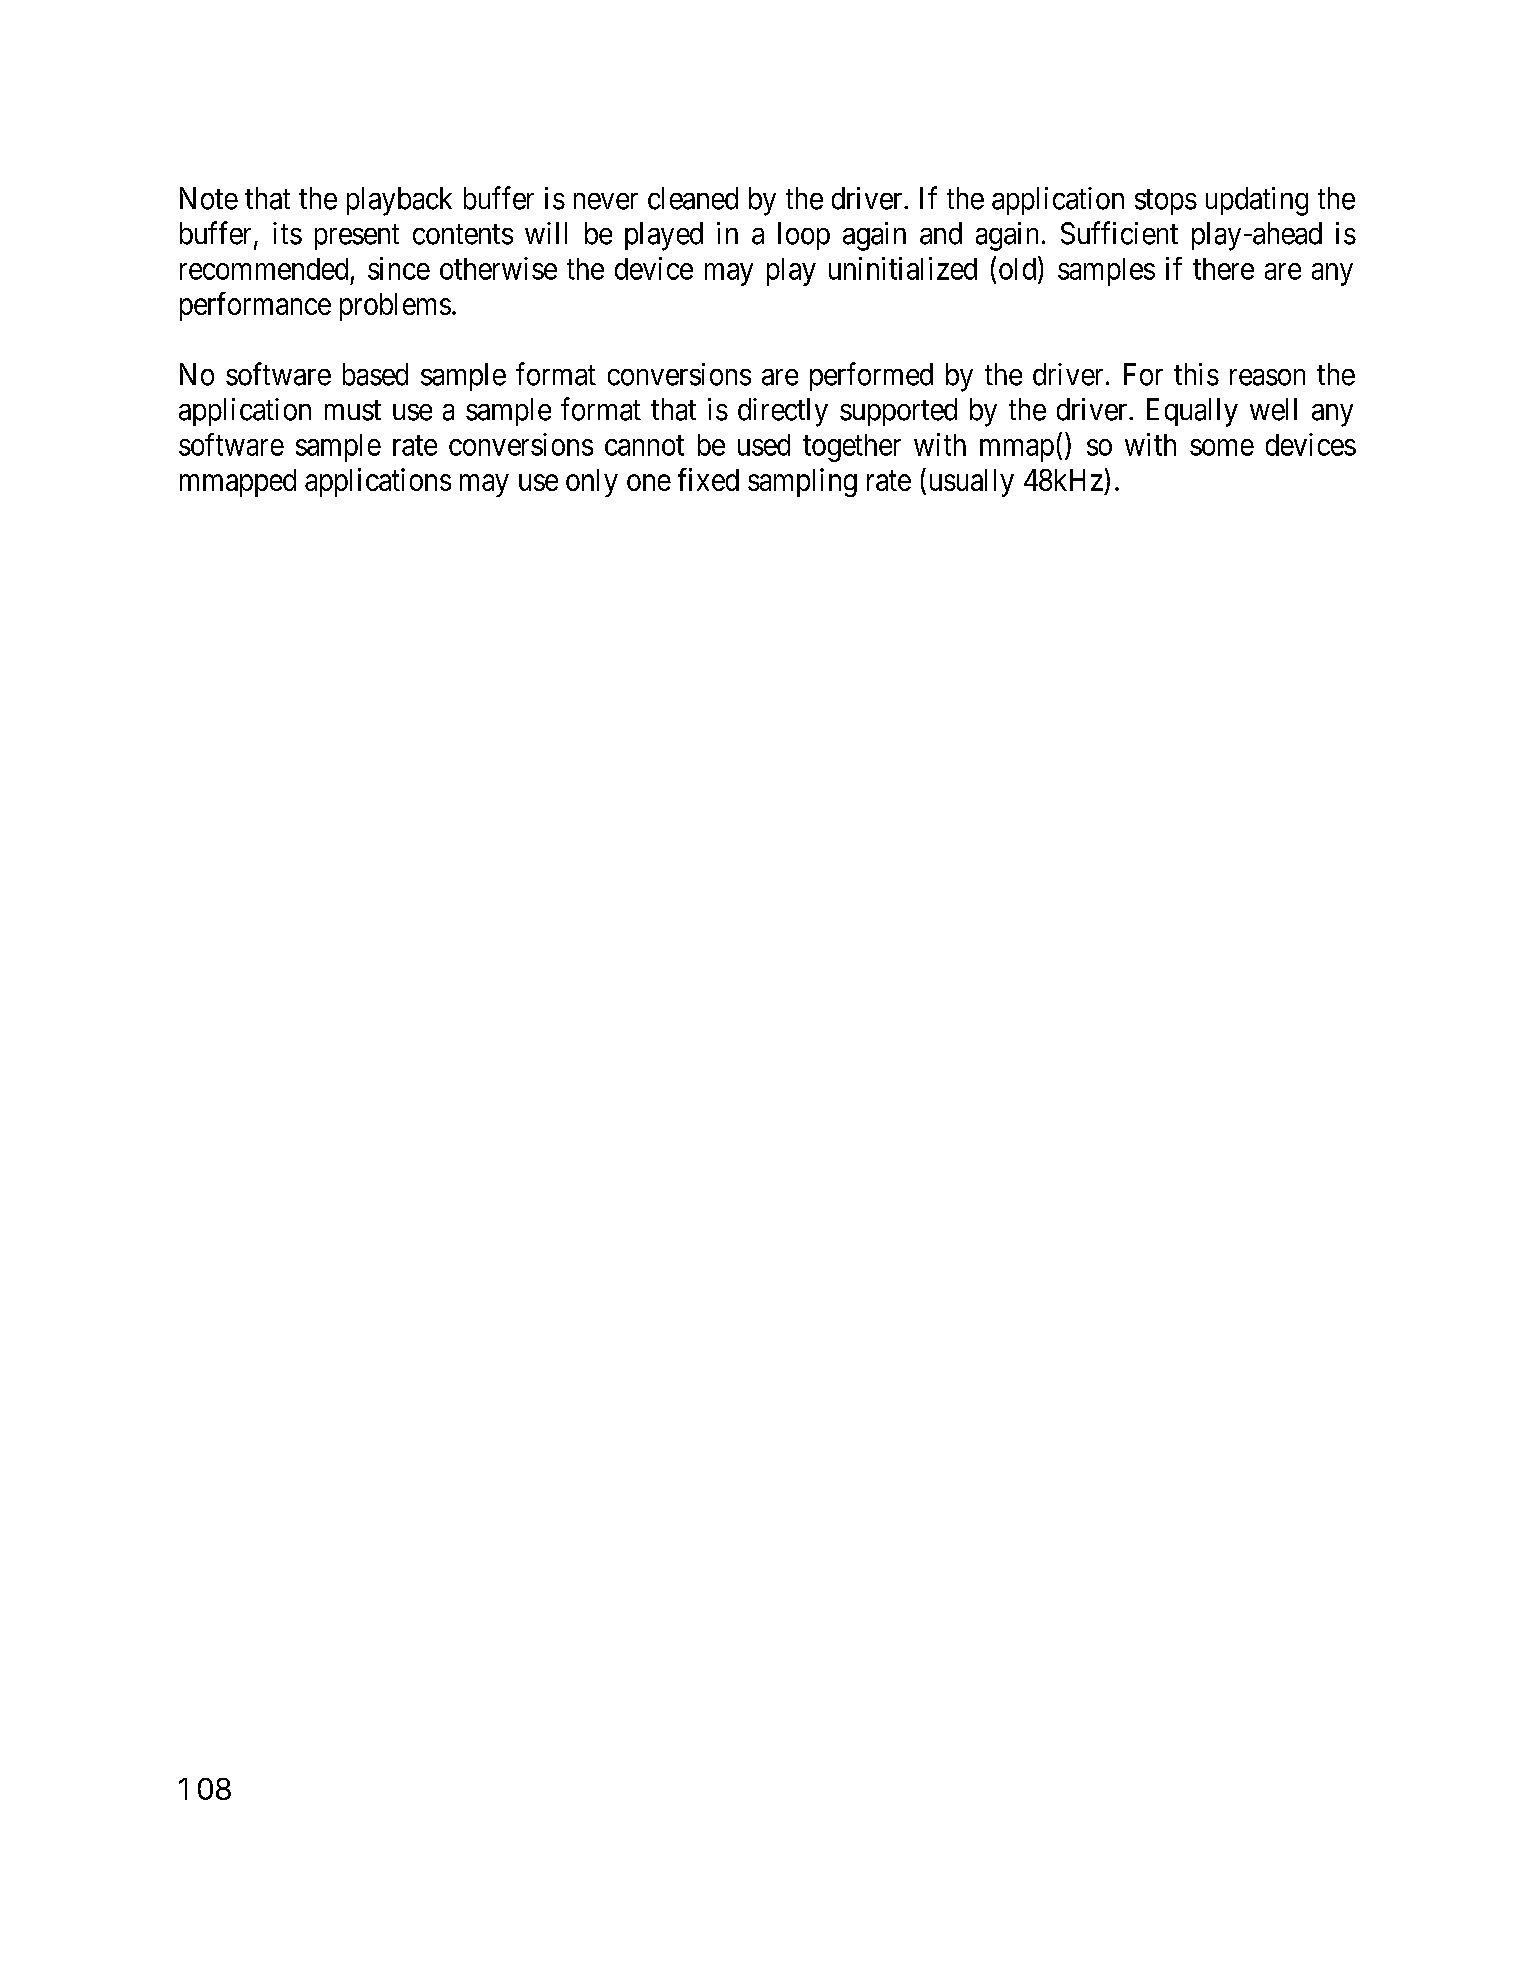 This screenshot has height=1986, width=1535. What do you see at coordinates (708, 479) in the screenshot?
I see `fixed` at bounding box center [708, 479].
